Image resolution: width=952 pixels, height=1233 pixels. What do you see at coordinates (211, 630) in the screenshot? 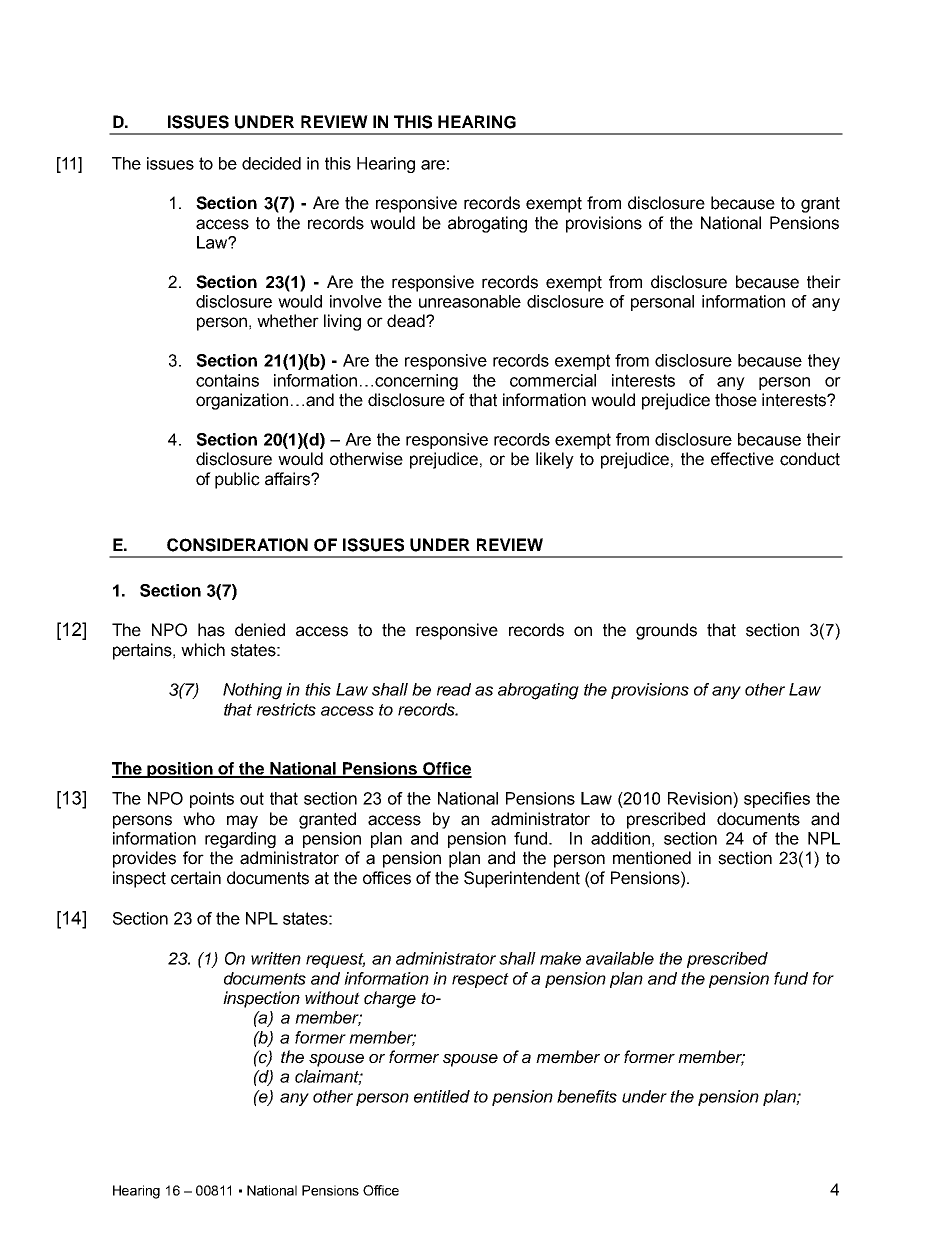
I see `has` at bounding box center [211, 630].
